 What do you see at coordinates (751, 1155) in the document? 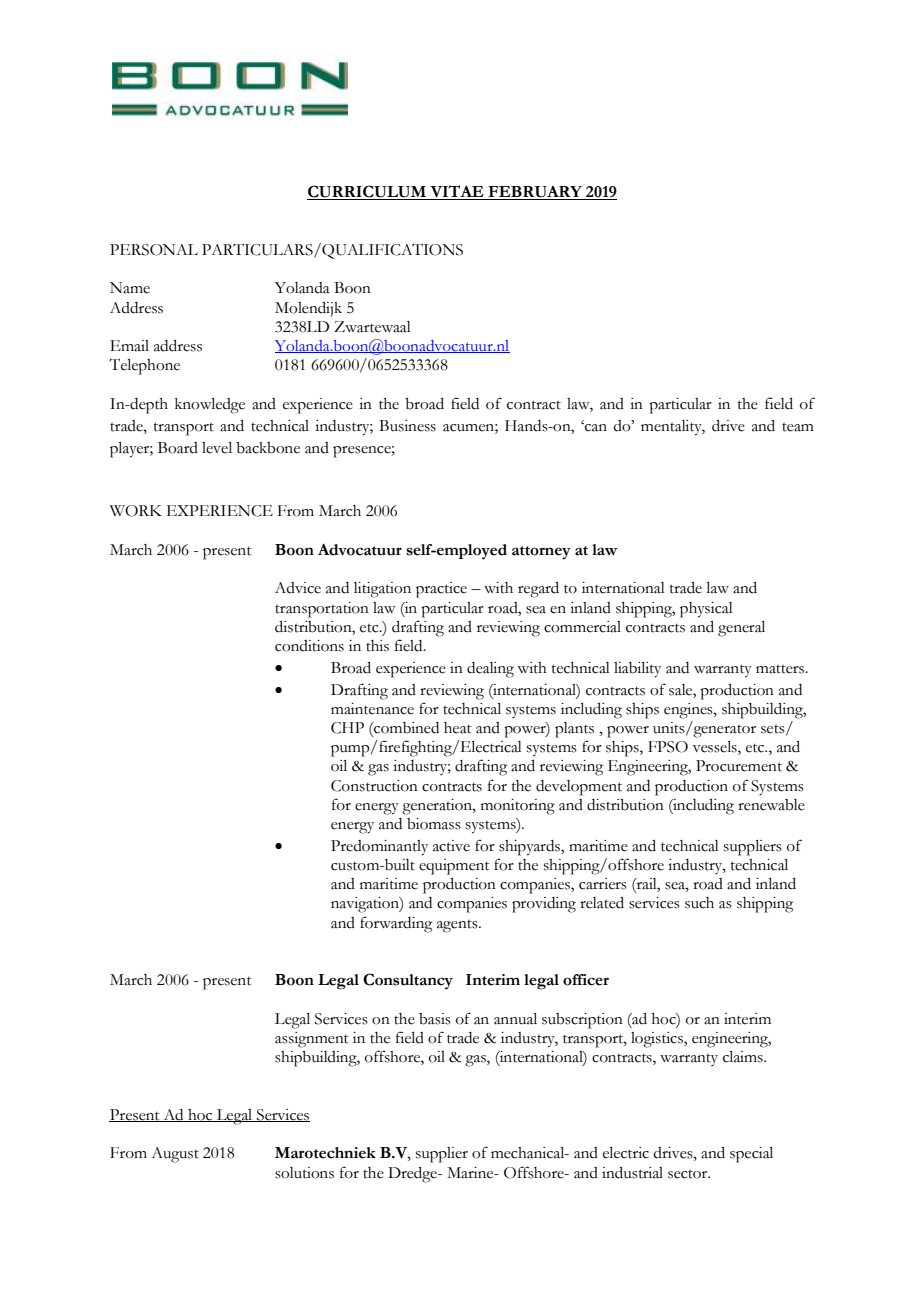
I see `special` at bounding box center [751, 1155].
